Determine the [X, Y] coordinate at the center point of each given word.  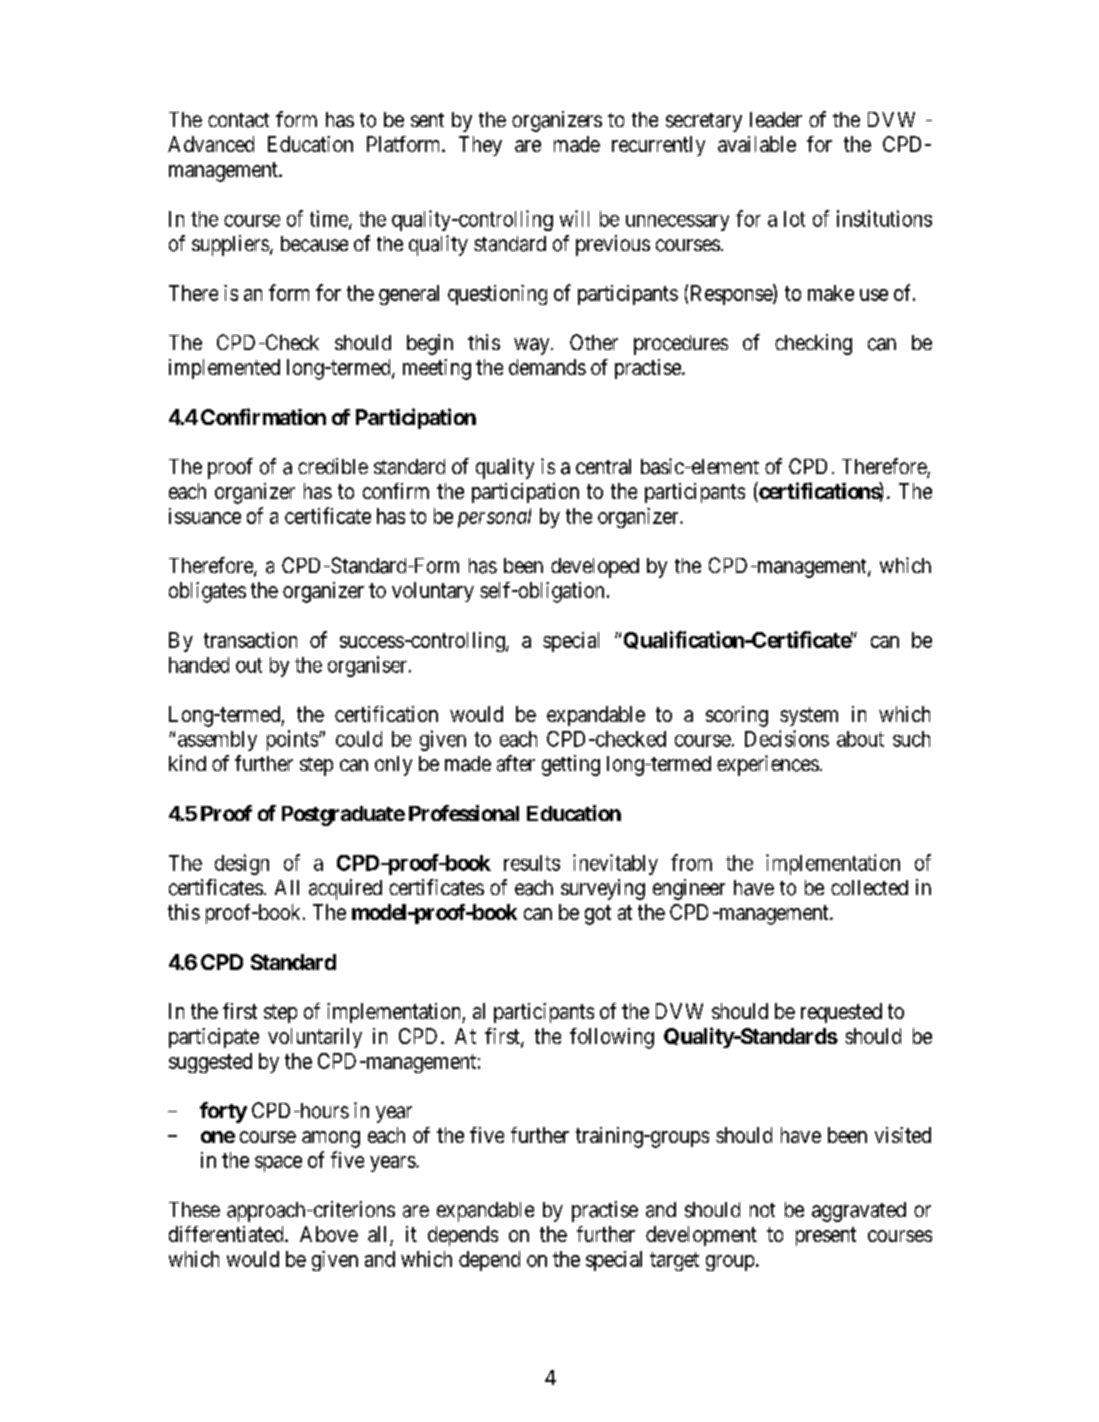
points [292, 740]
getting [571, 765]
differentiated [227, 1234]
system [809, 716]
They [480, 146]
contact [238, 120]
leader [776, 120]
